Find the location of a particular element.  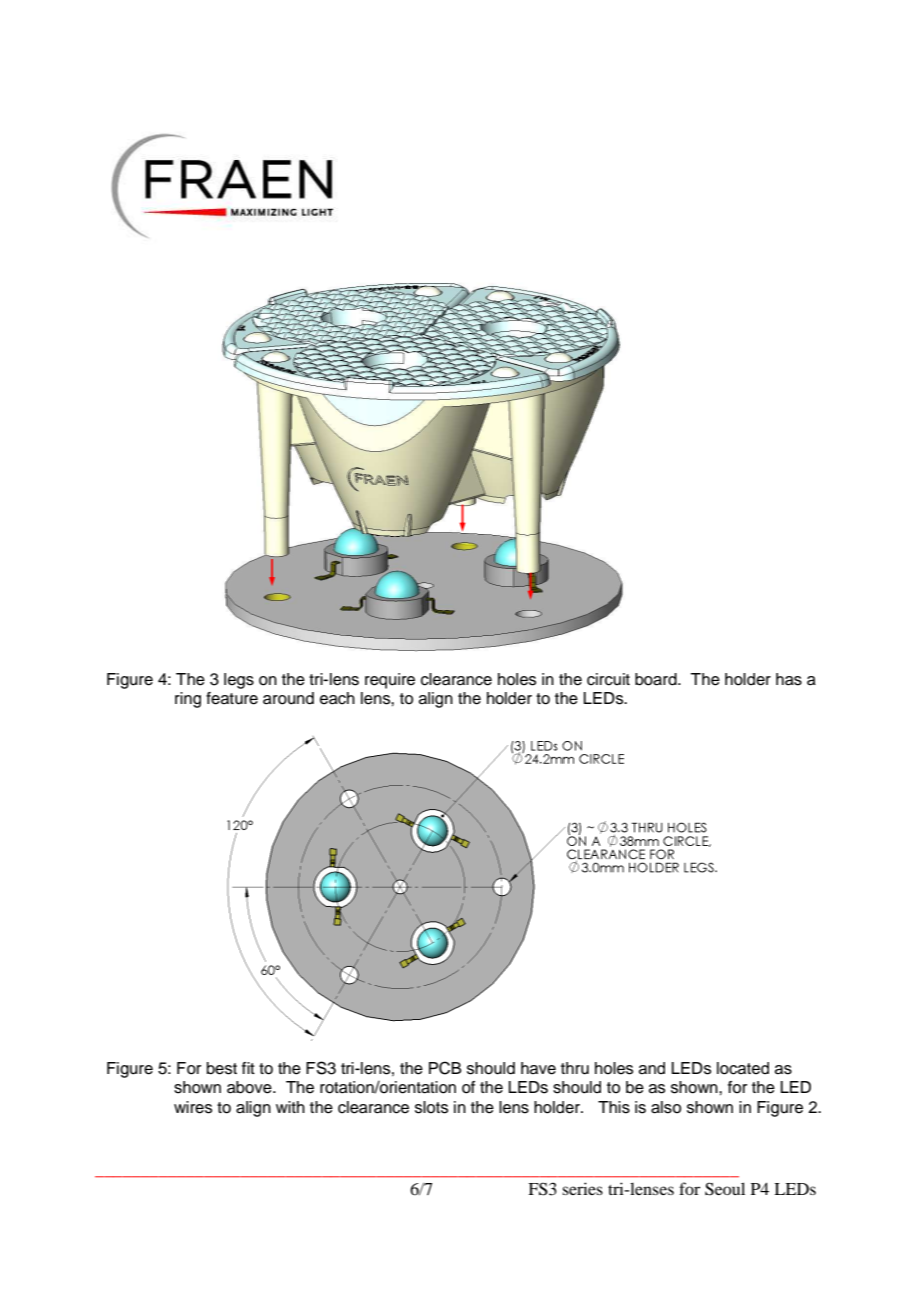

PCB is located at coordinates (445, 1068).
